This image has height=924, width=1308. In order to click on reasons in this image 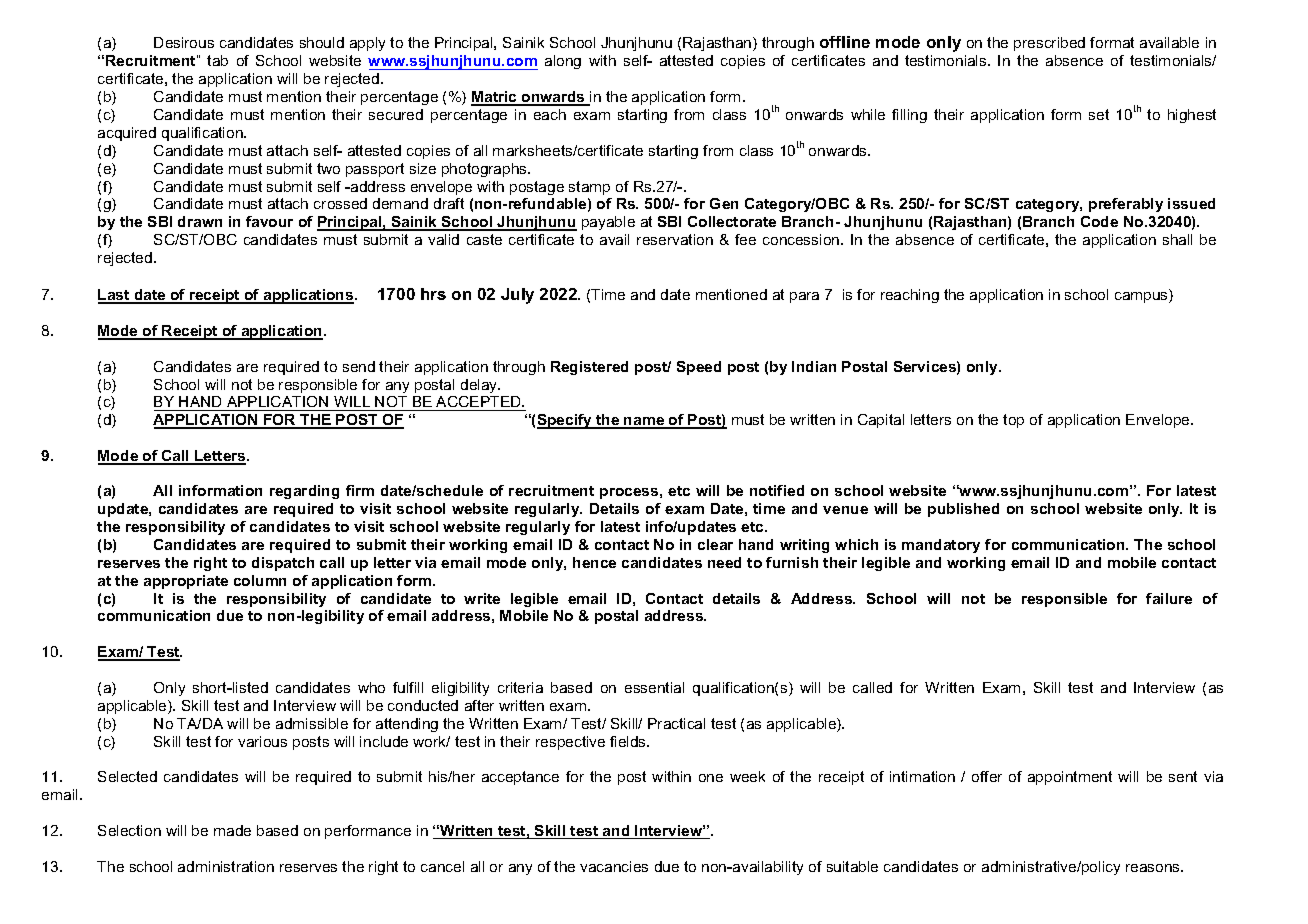, I will do `click(1154, 868)`.
